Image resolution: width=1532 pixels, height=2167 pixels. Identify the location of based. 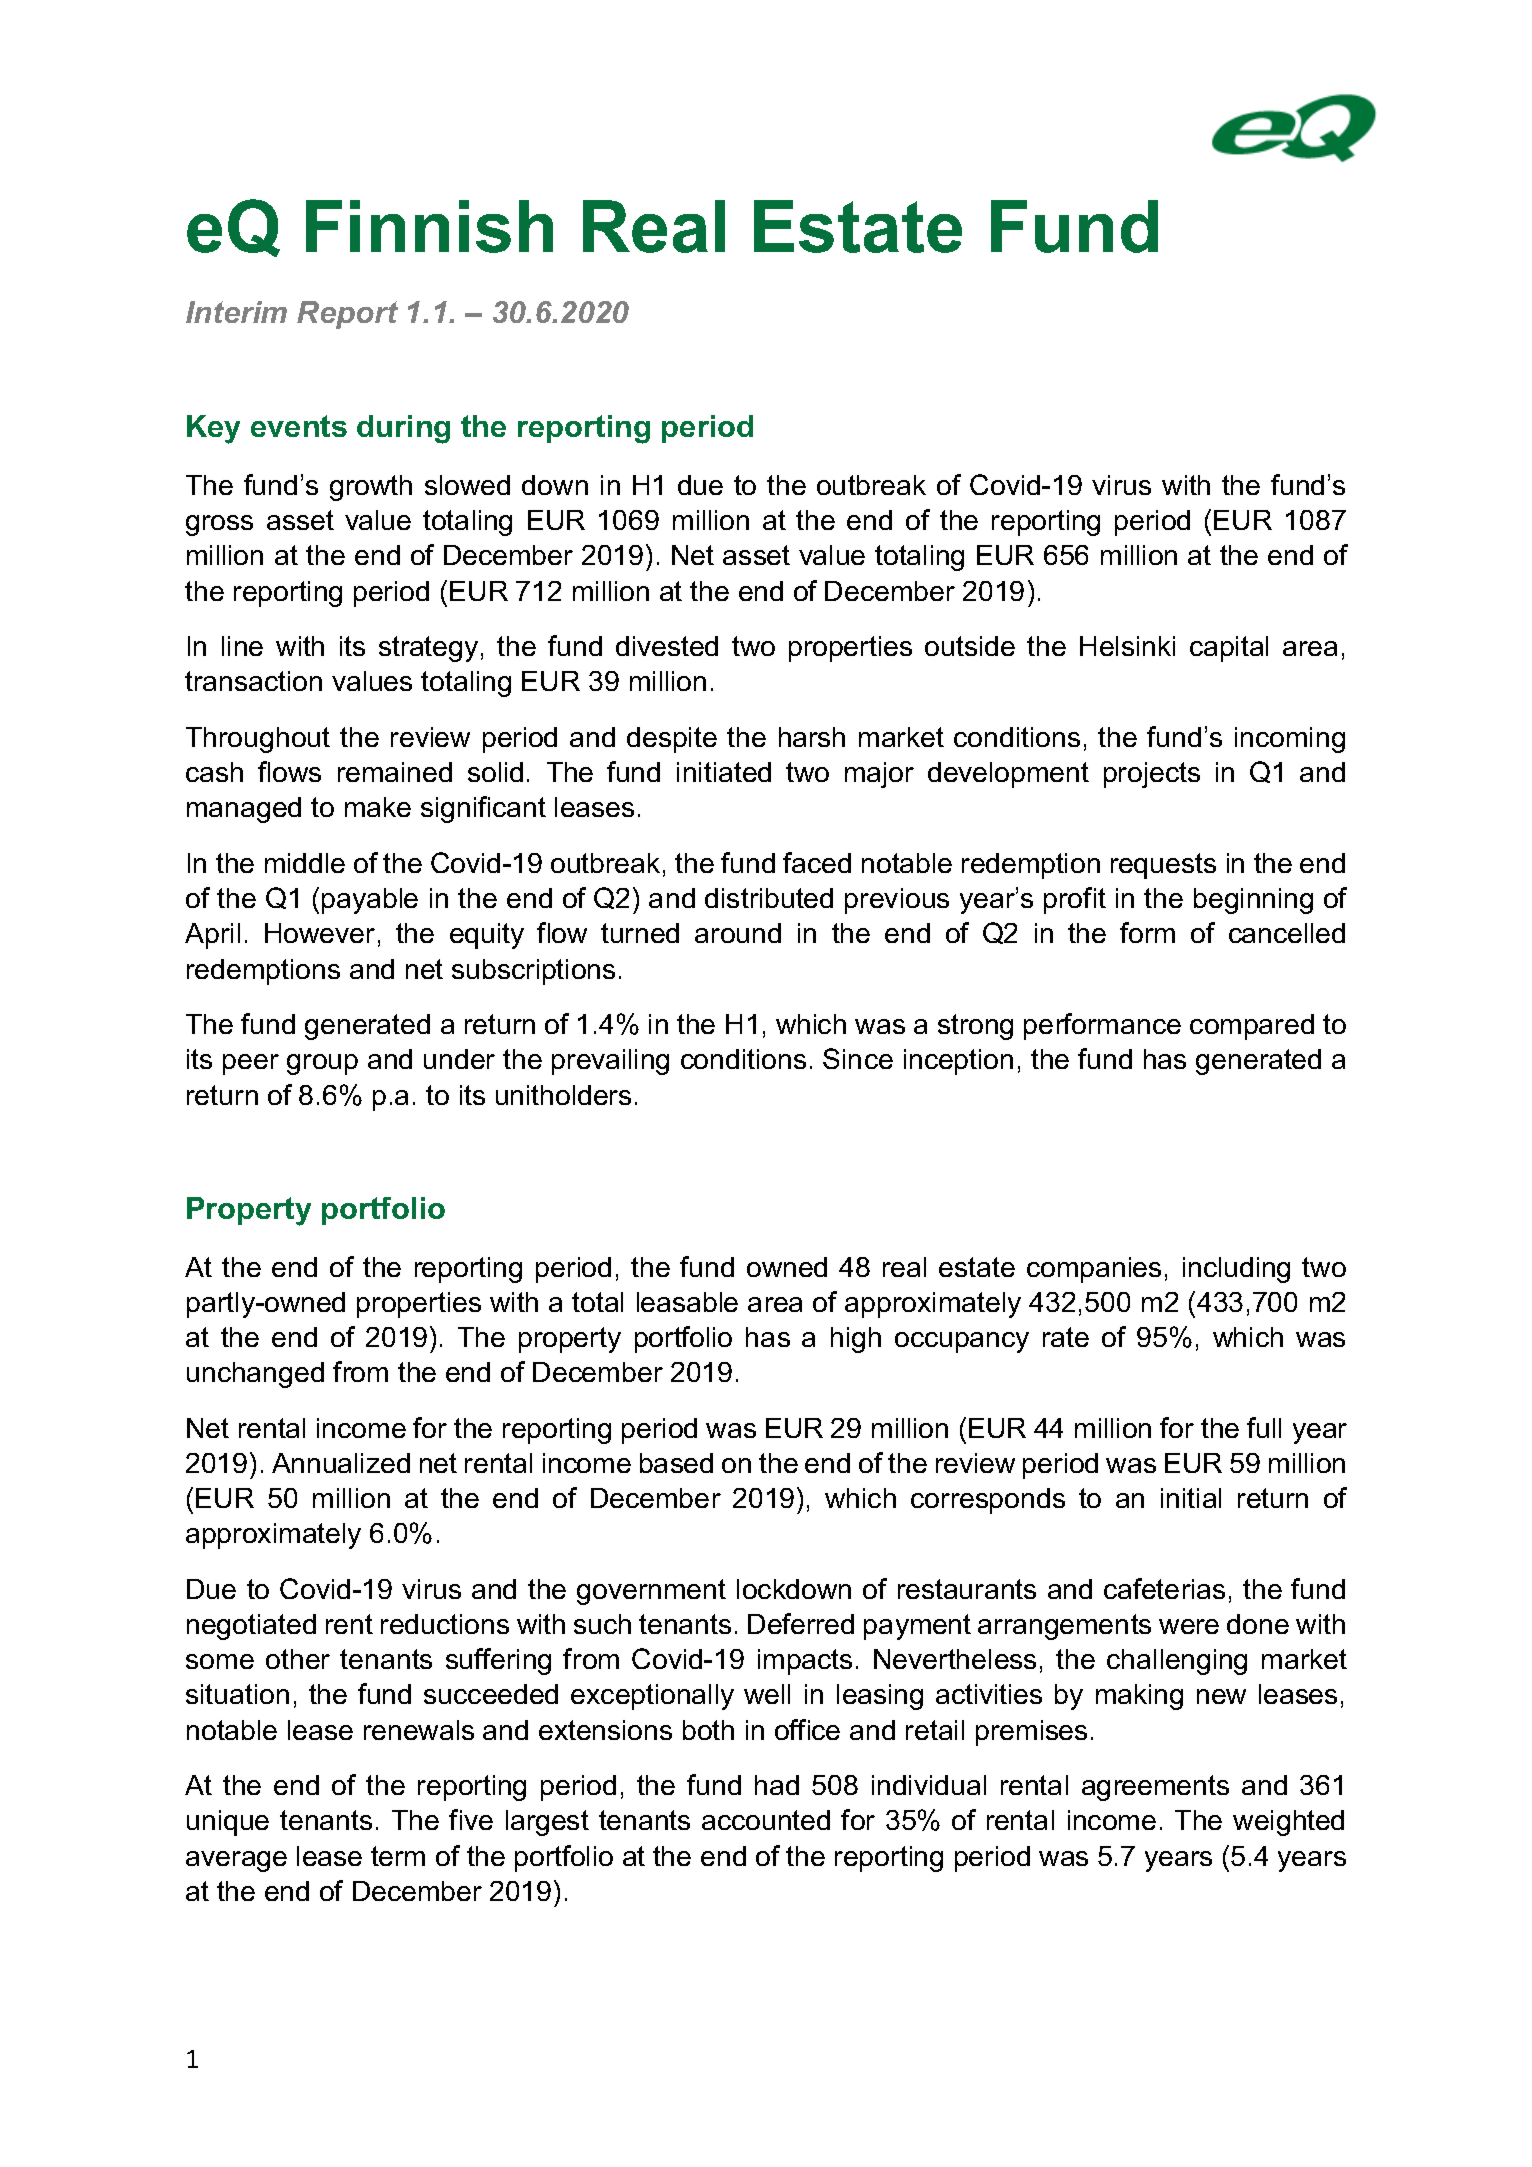
(676, 1463).
